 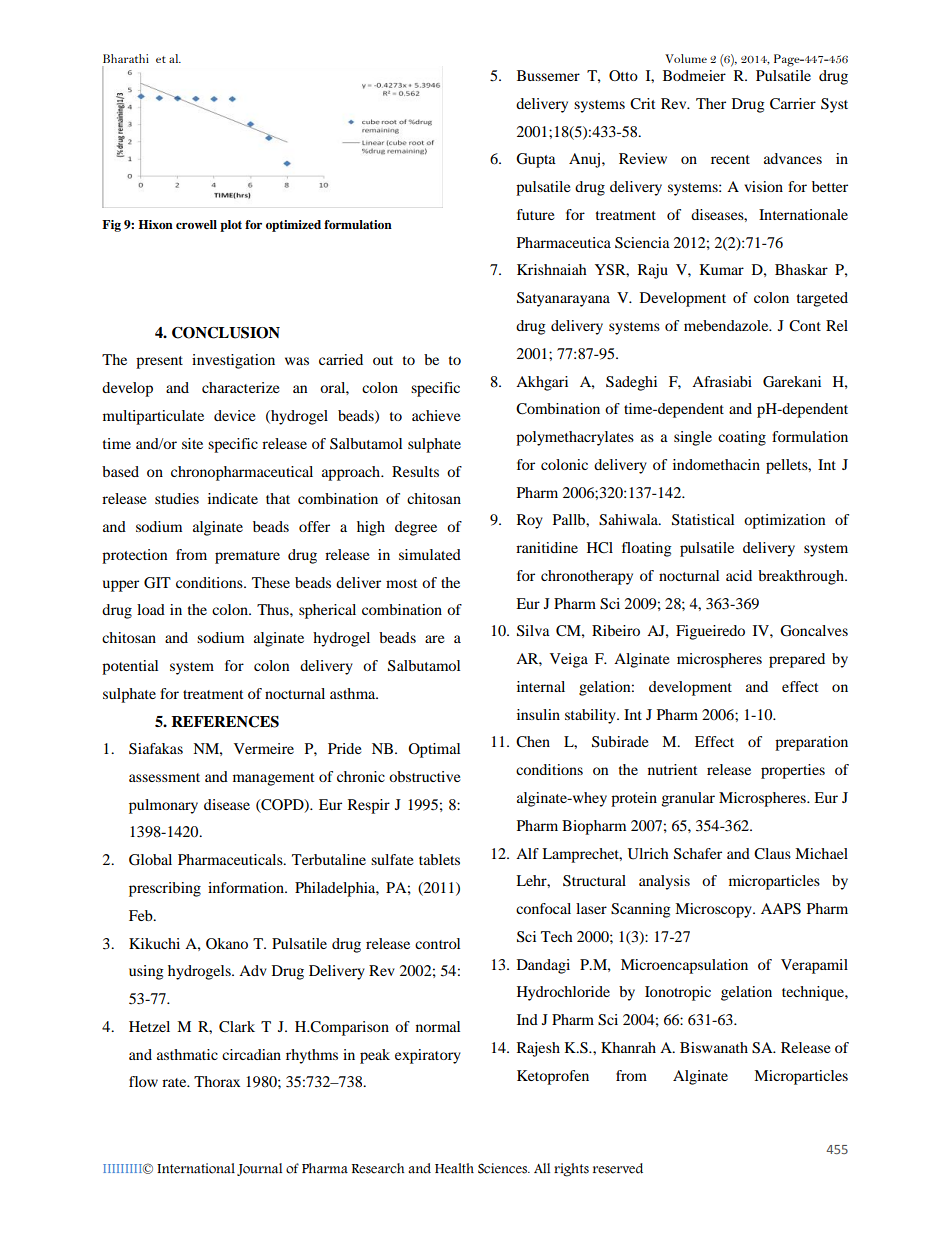 What do you see at coordinates (793, 104) in the document?
I see `Carrier` at bounding box center [793, 104].
